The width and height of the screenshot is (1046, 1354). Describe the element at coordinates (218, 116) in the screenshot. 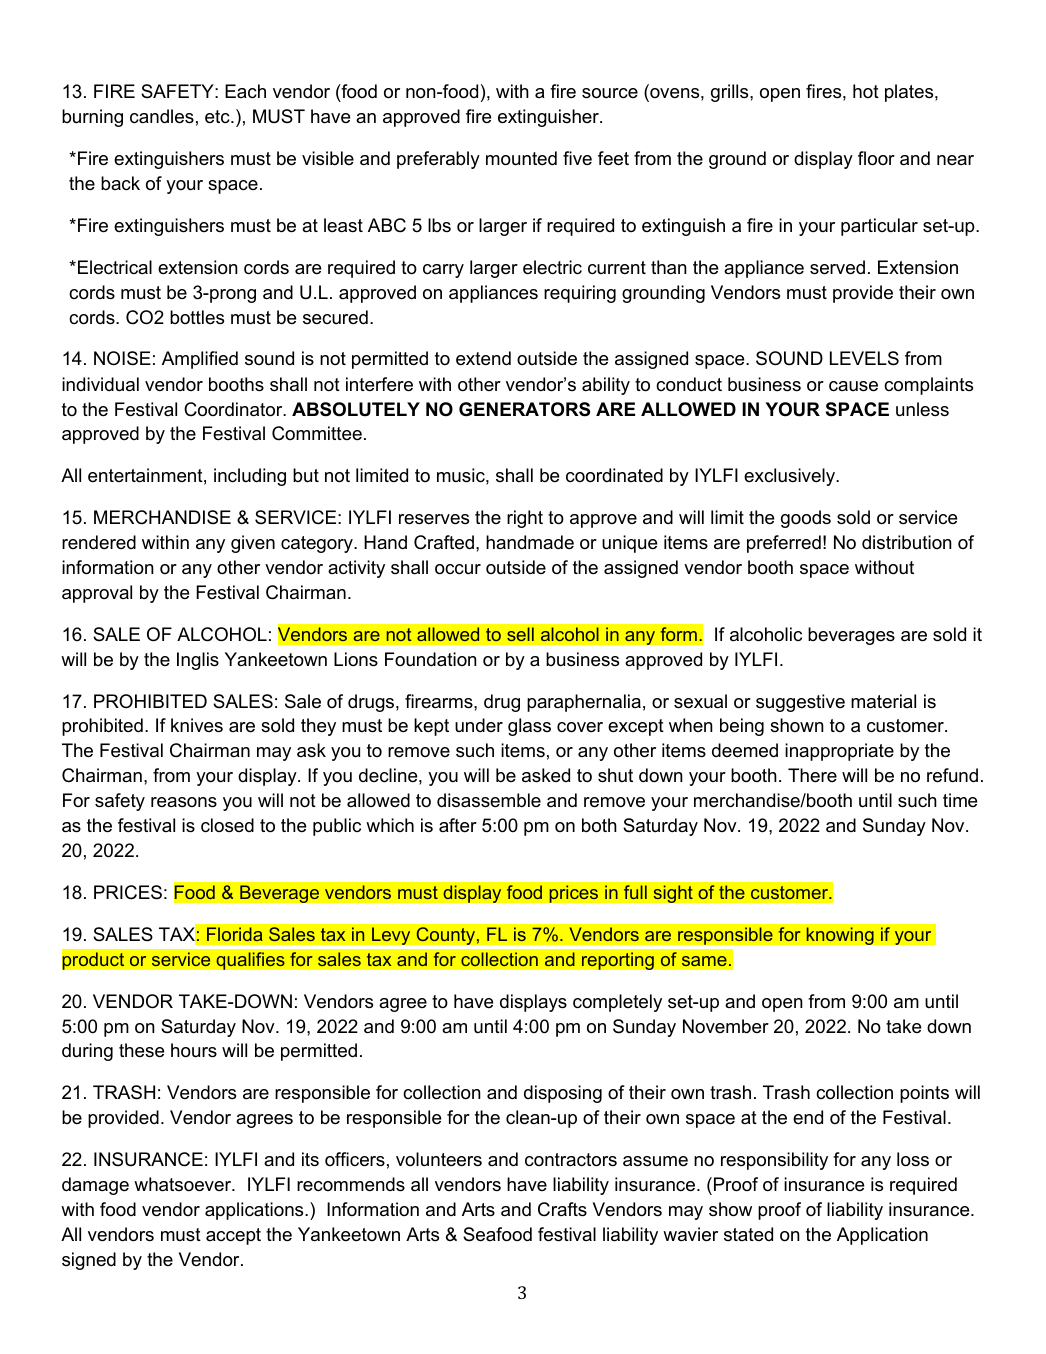

I see `etc` at that location.
